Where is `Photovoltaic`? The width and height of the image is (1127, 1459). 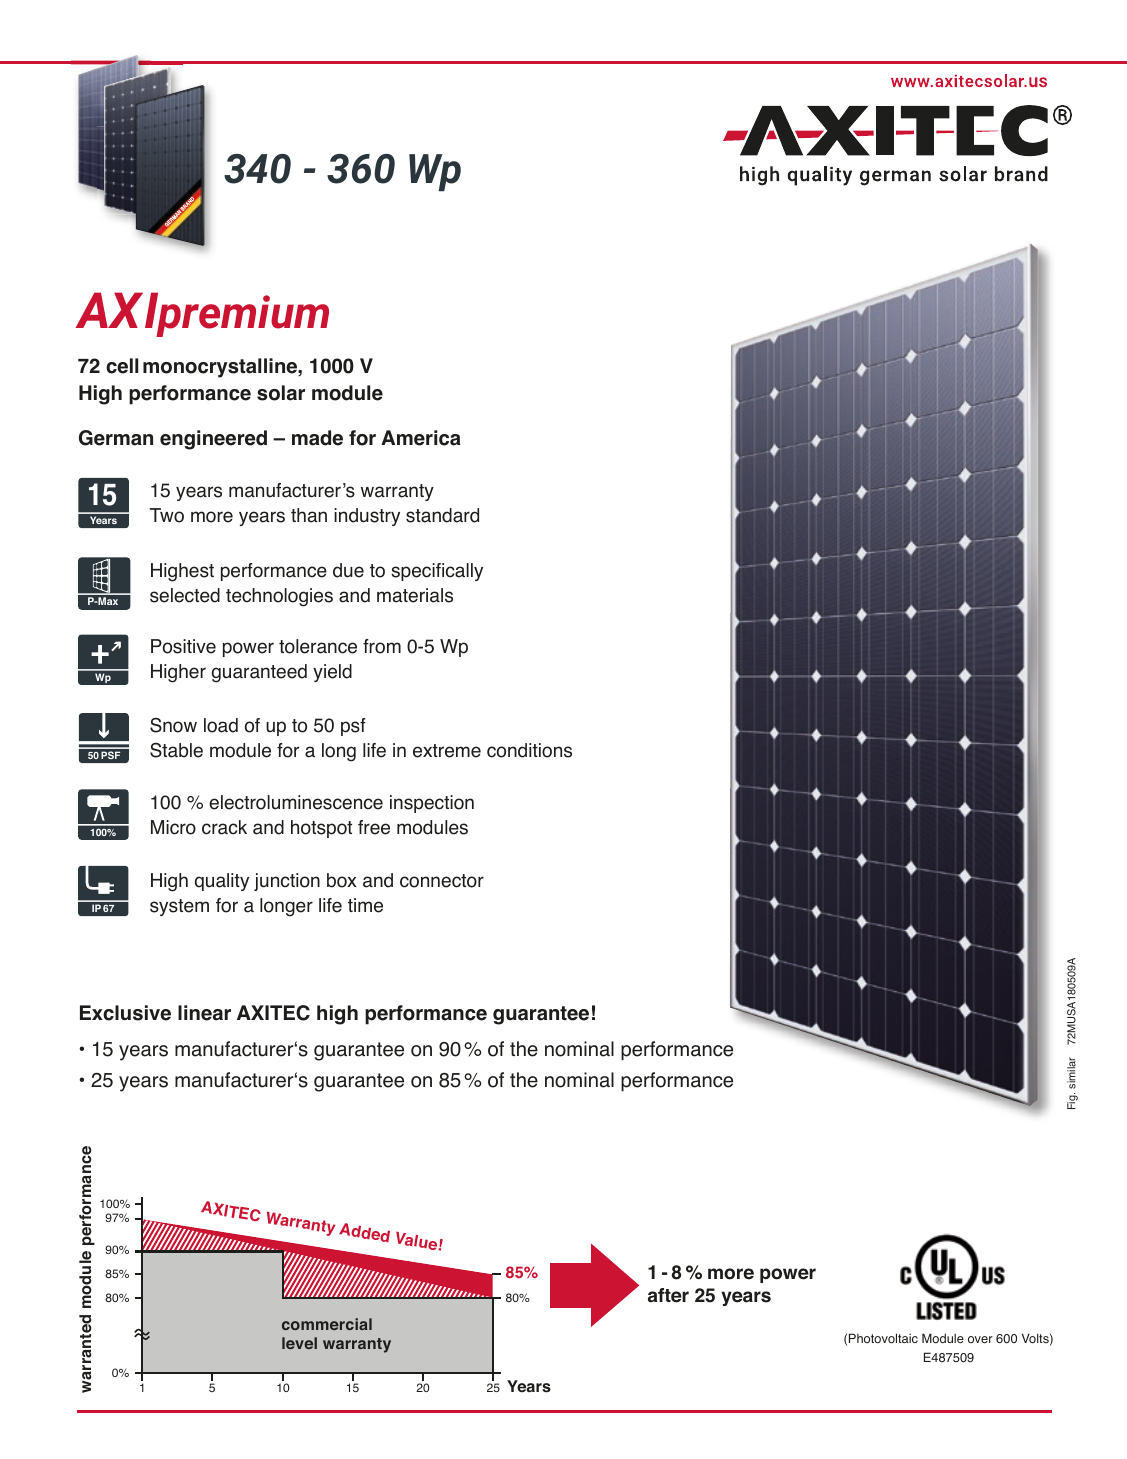 Photovoltaic is located at coordinates (883, 1338).
